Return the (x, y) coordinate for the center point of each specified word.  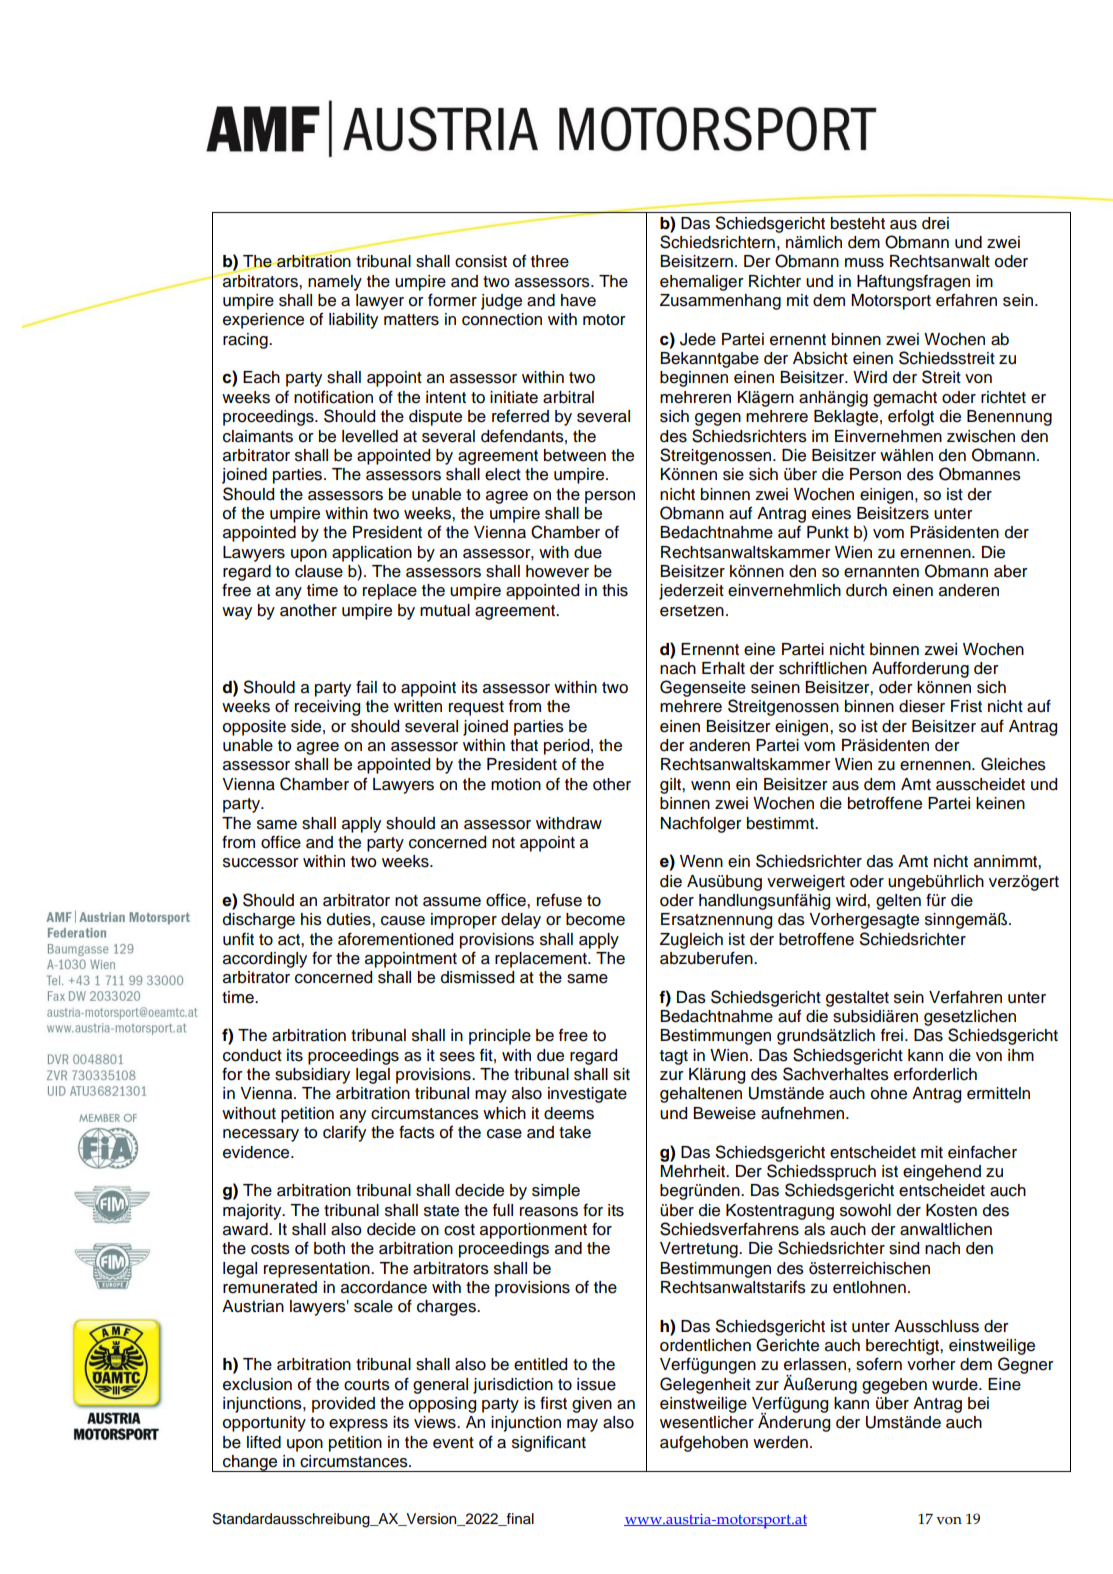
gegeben (894, 1386)
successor (261, 863)
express (358, 1425)
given (592, 1405)
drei (935, 223)
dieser (922, 706)
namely (335, 283)
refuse (559, 900)
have (578, 300)
